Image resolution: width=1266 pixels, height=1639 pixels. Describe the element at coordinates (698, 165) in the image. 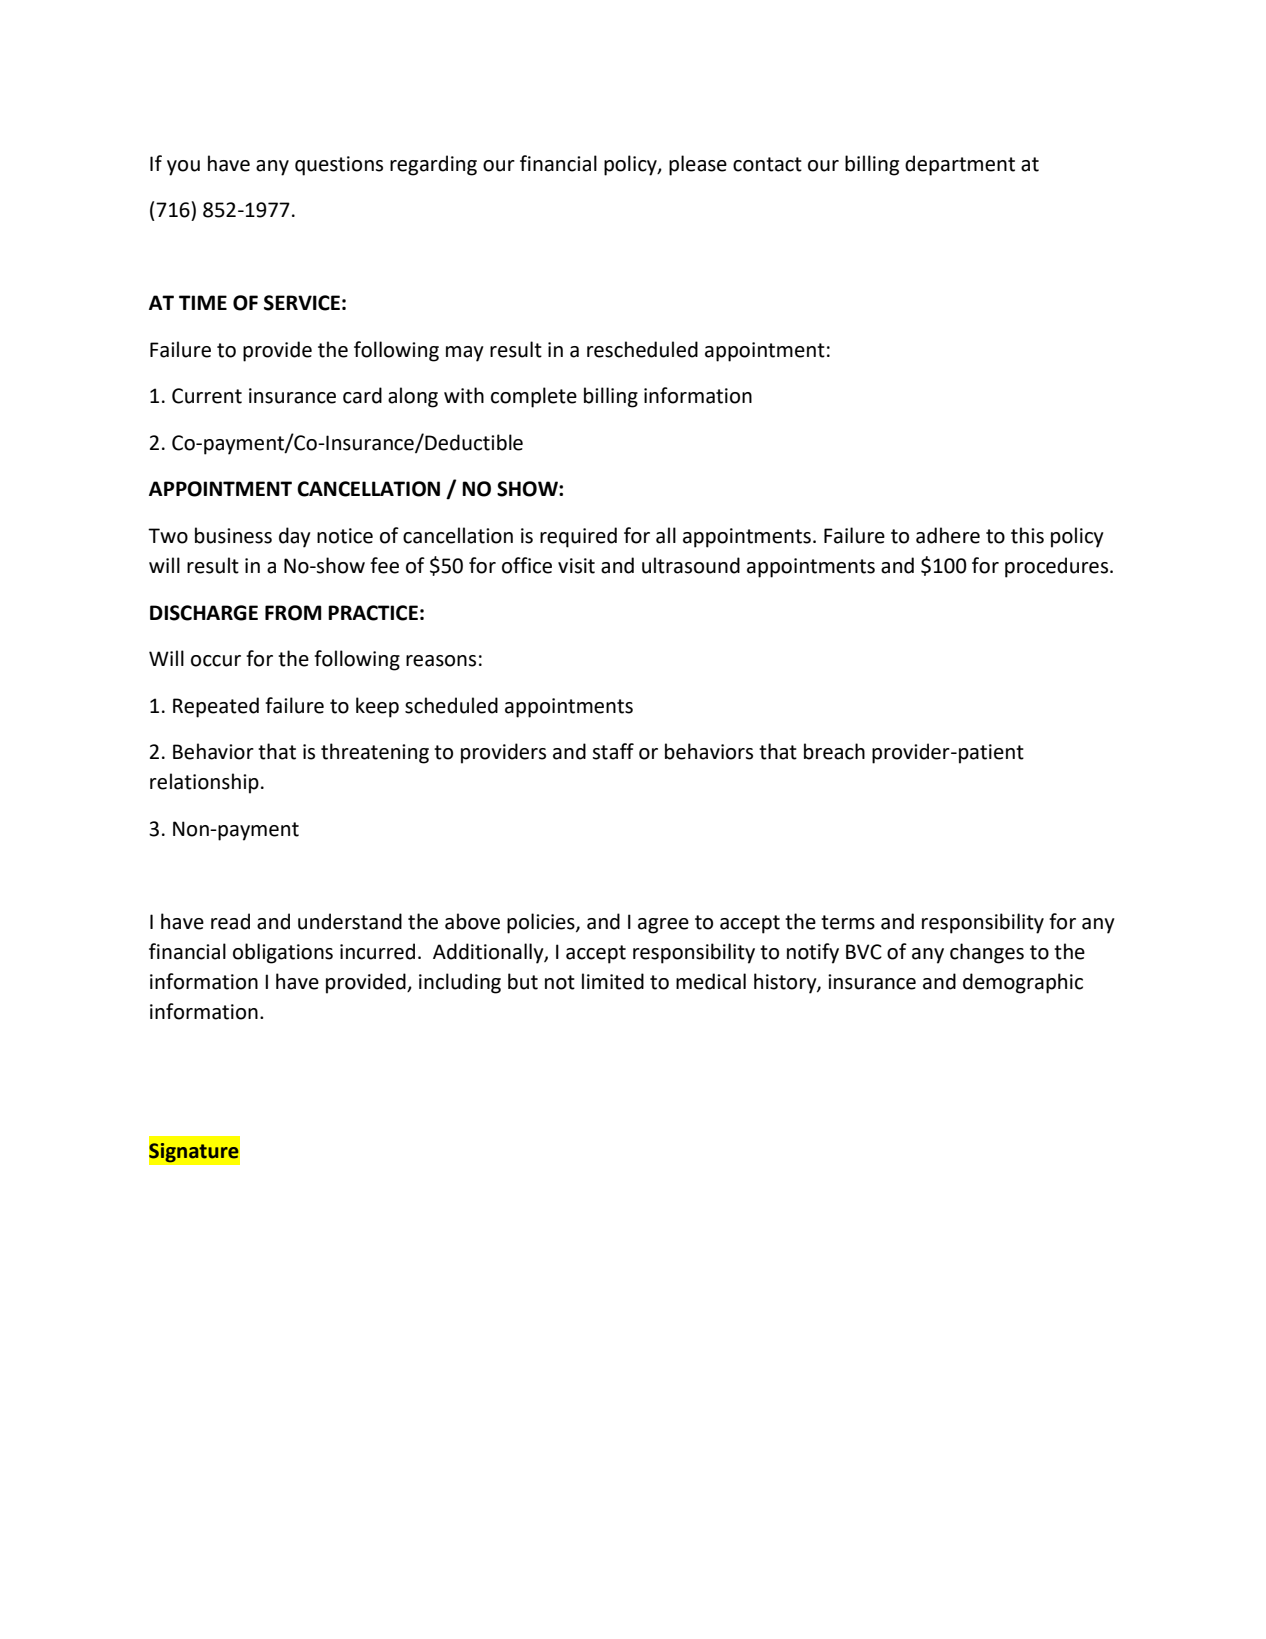

I see `please` at that location.
